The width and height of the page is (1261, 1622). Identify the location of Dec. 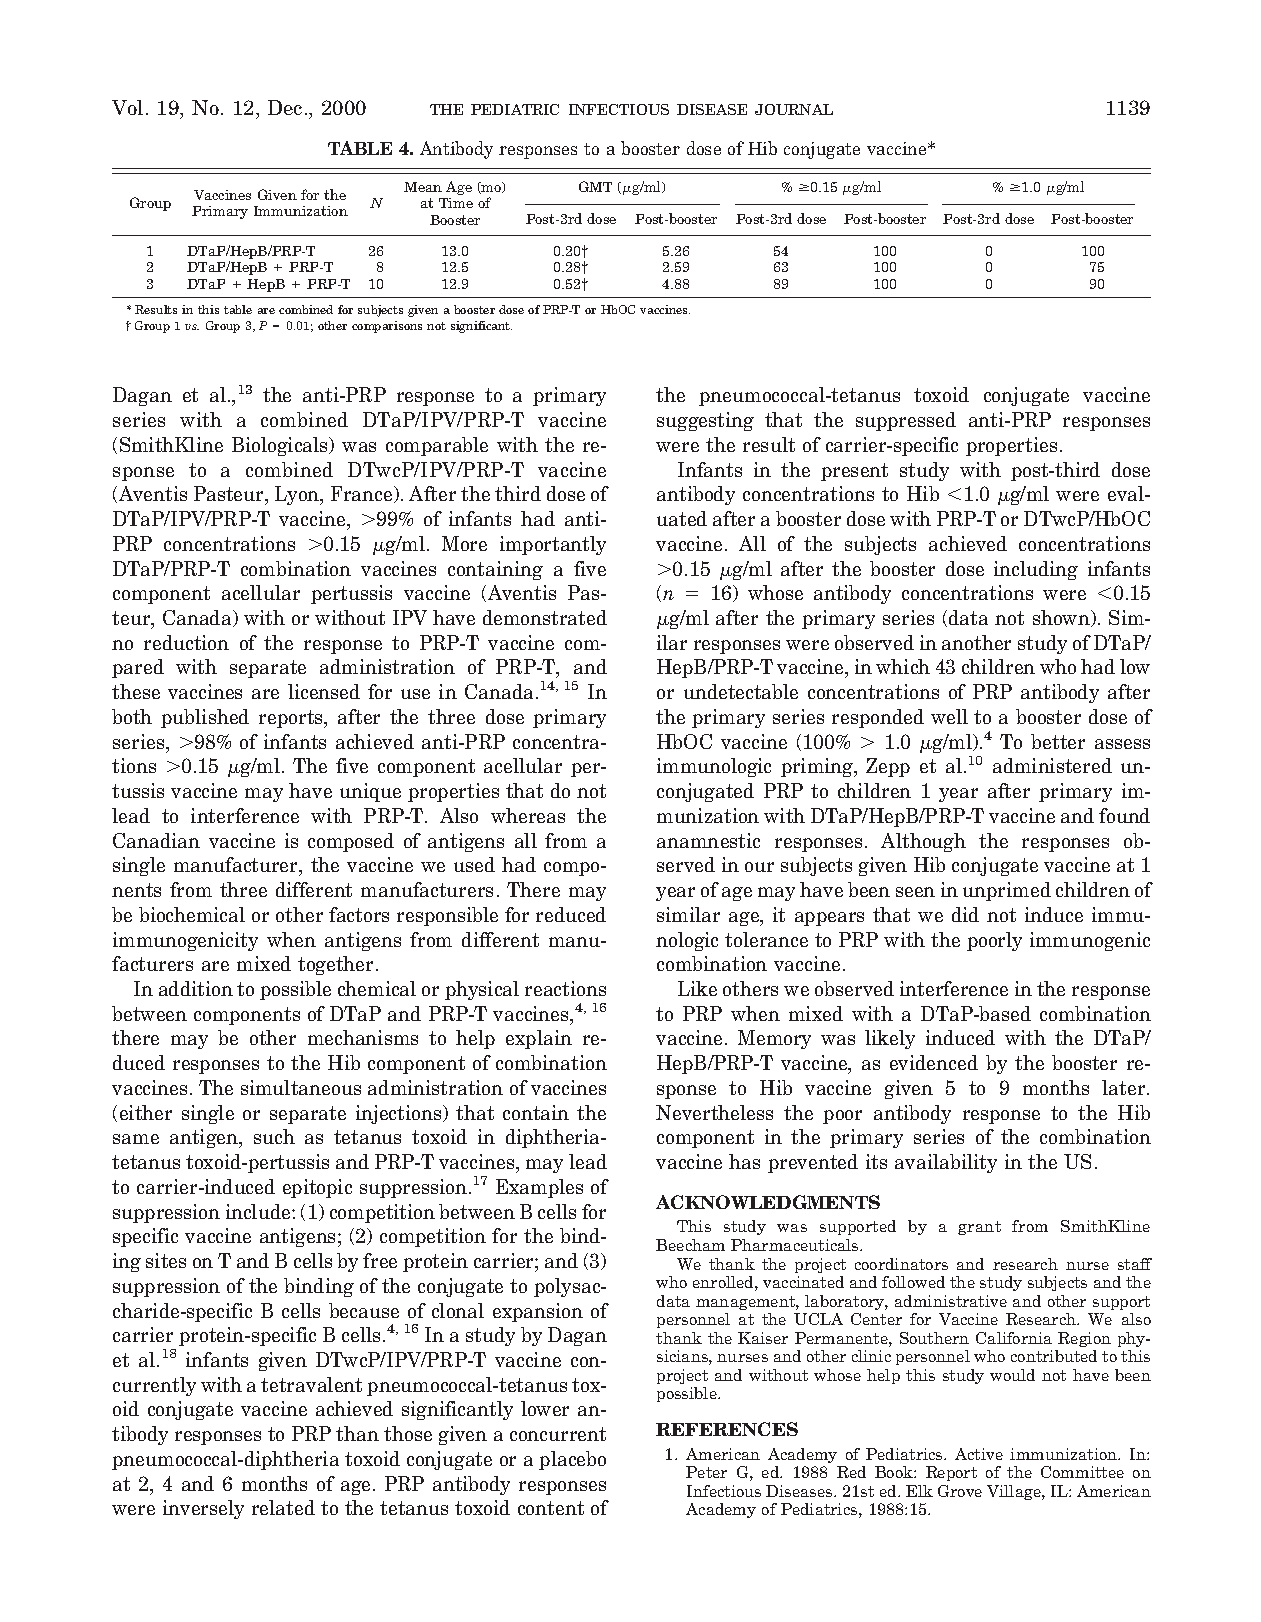
(285, 107).
